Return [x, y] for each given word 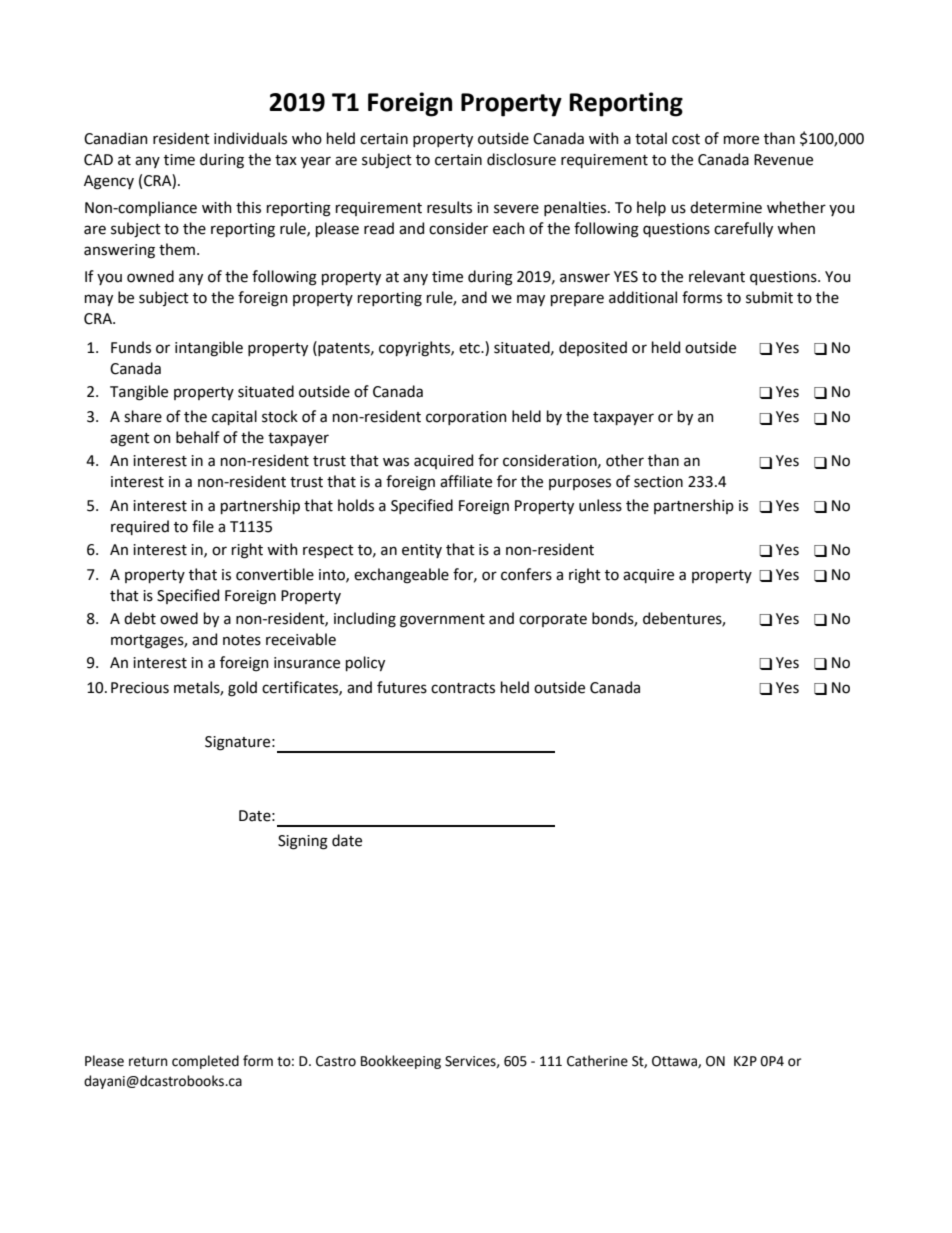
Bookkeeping [401, 1062]
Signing [303, 842]
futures [402, 687]
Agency [109, 182]
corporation [466, 418]
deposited [593, 348]
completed [205, 1062]
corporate [553, 620]
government [442, 621]
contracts [463, 688]
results [449, 207]
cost [686, 139]
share [143, 416]
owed [179, 618]
